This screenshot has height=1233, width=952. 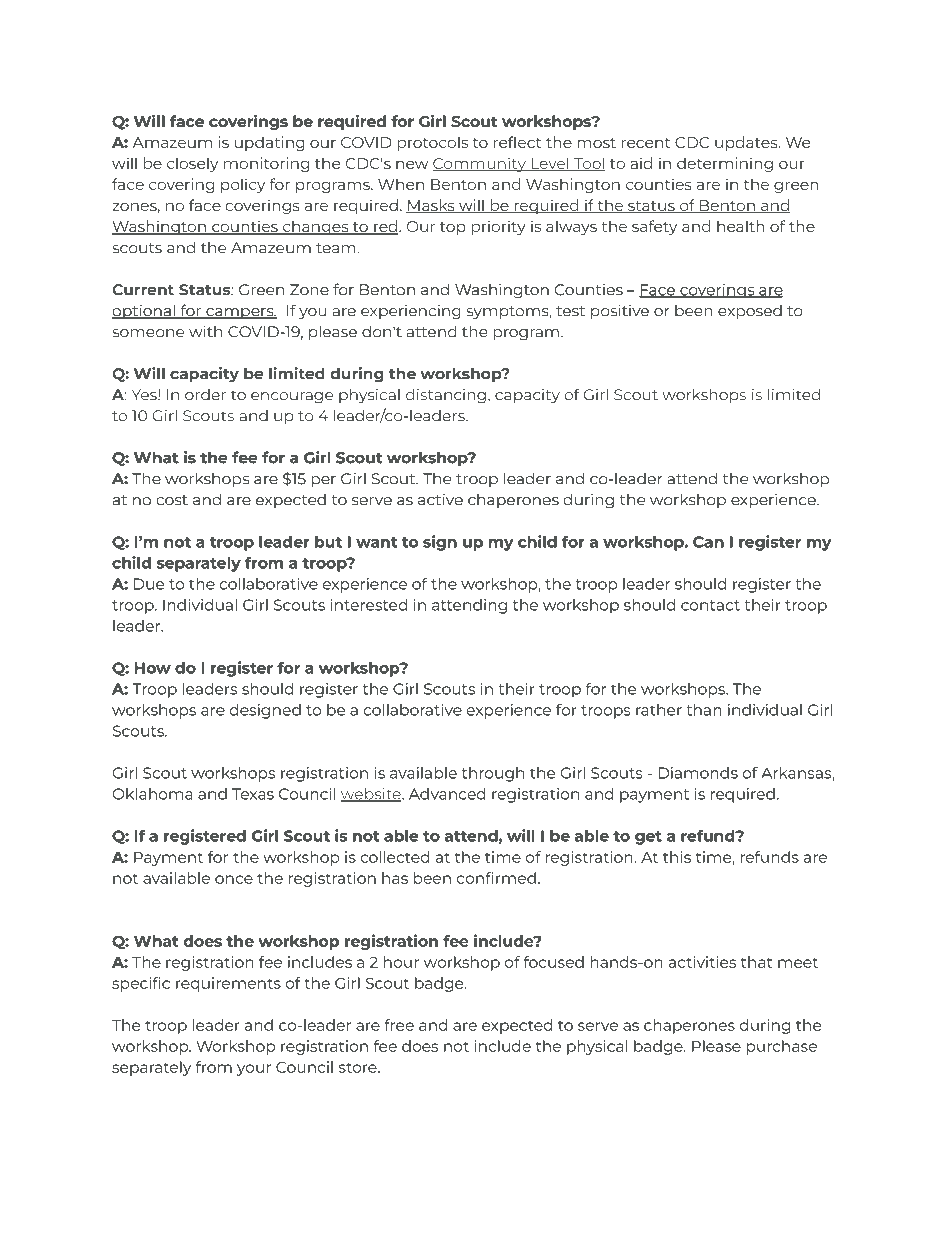 What do you see at coordinates (253, 794) in the screenshot?
I see `Texas` at bounding box center [253, 794].
